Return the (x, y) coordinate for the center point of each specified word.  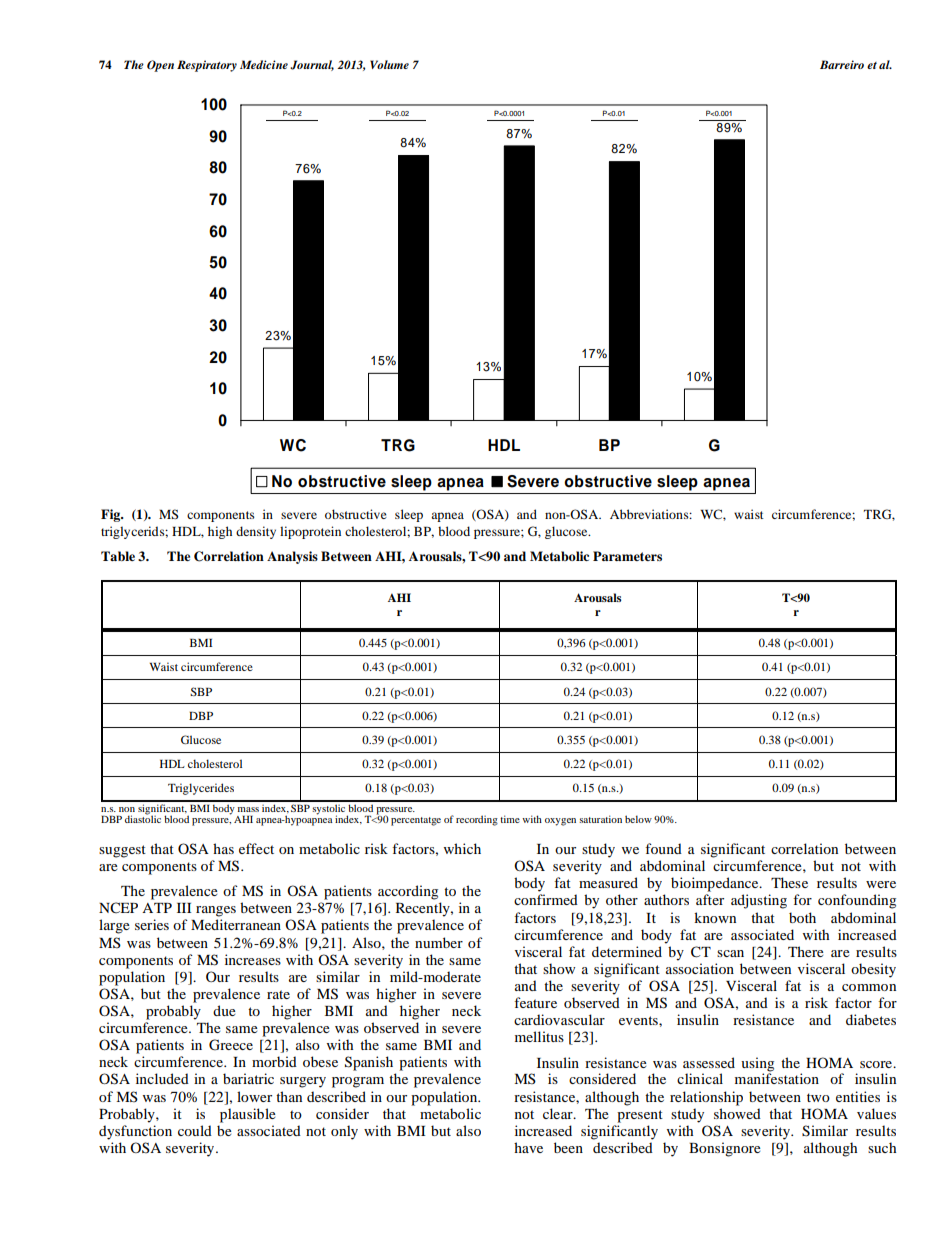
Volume (389, 64)
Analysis (292, 557)
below (638, 819)
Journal (312, 65)
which (462, 848)
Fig (112, 515)
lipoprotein (310, 532)
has (223, 848)
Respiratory (207, 66)
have (528, 1147)
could (195, 1130)
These (789, 882)
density (256, 532)
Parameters (627, 556)
